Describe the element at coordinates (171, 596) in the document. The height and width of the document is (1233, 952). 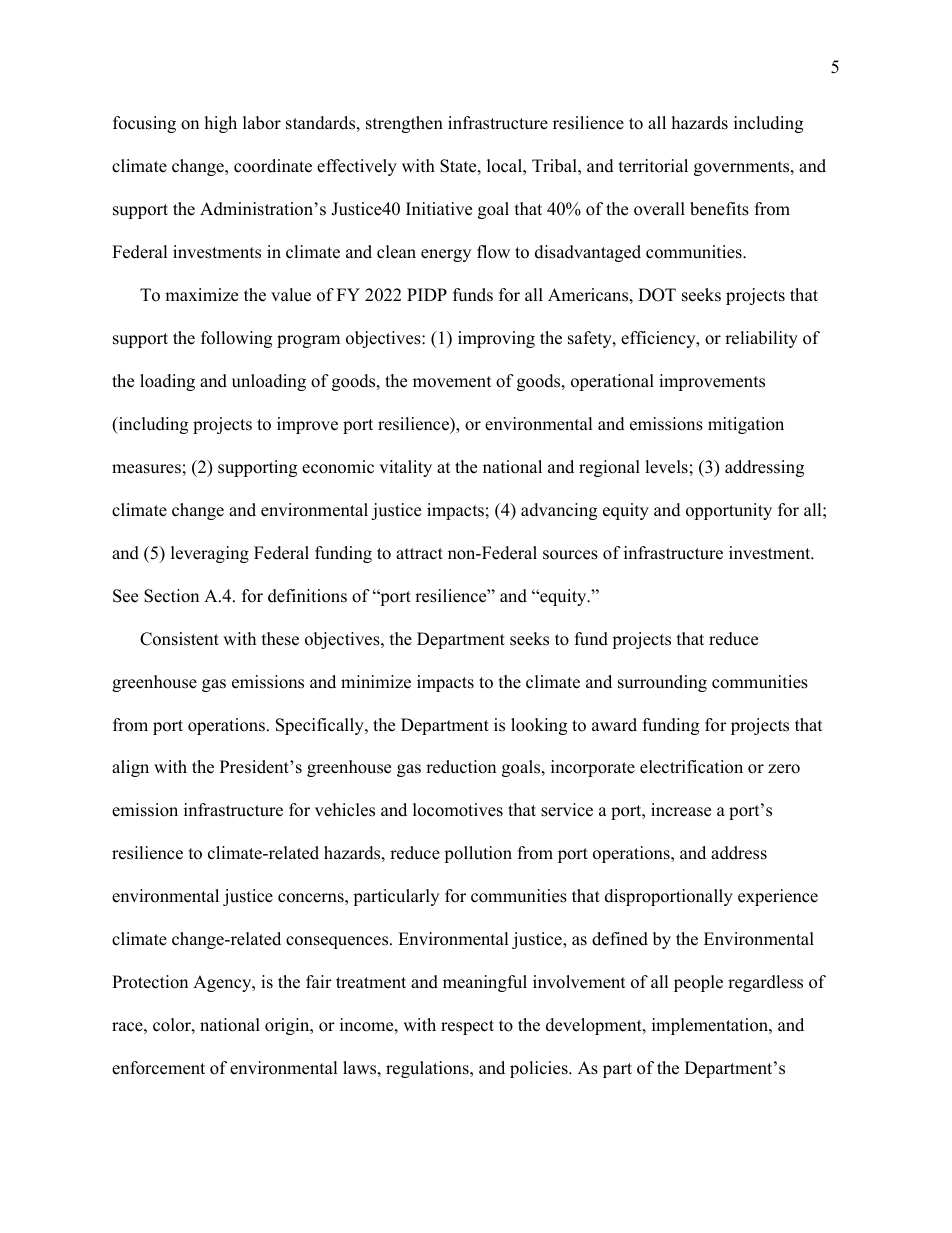
I see `Section` at that location.
